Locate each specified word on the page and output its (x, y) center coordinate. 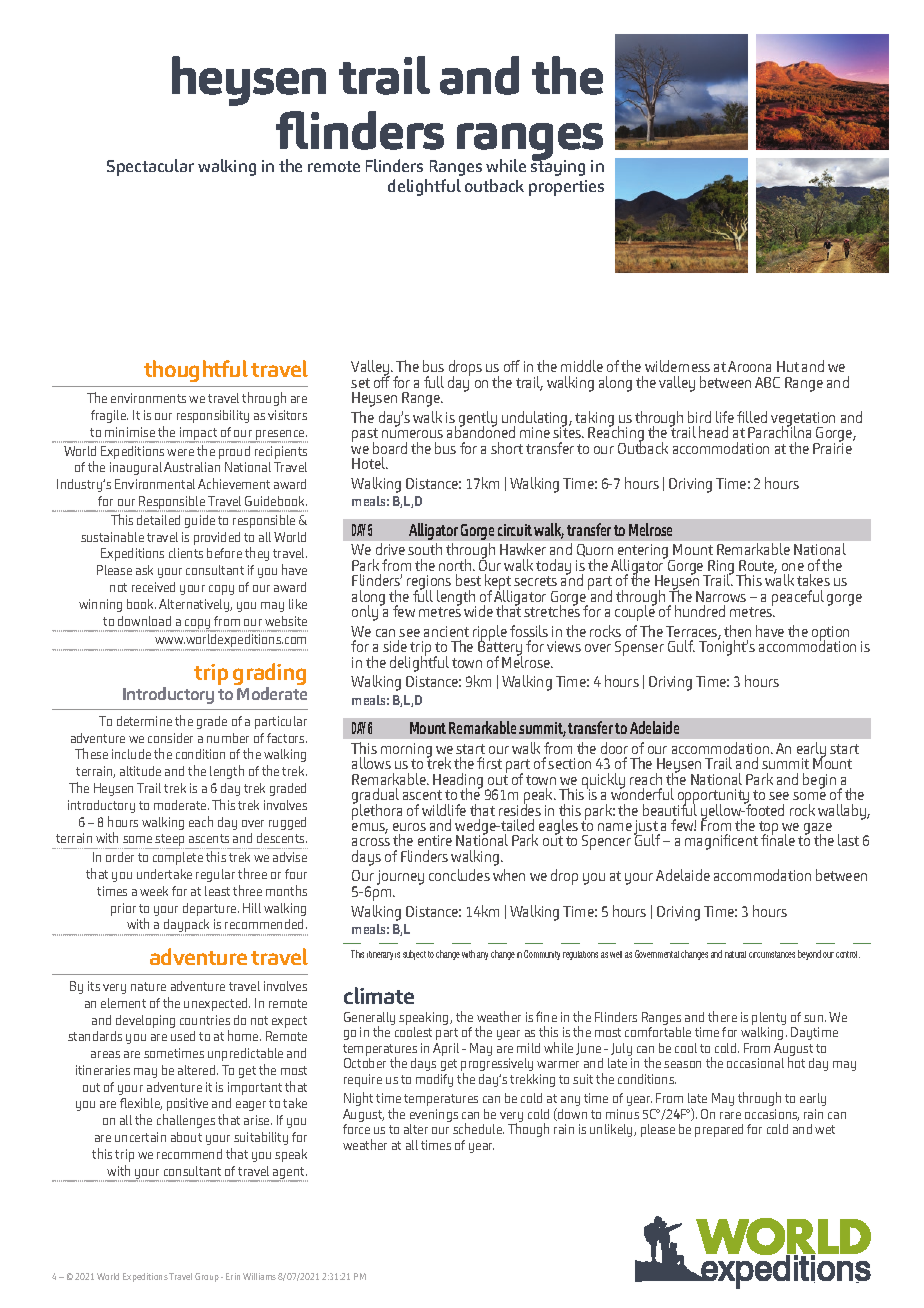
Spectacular (150, 167)
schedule (478, 1128)
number (228, 738)
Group (207, 1277)
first (489, 763)
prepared (719, 1130)
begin (819, 781)
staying (558, 167)
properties (566, 188)
